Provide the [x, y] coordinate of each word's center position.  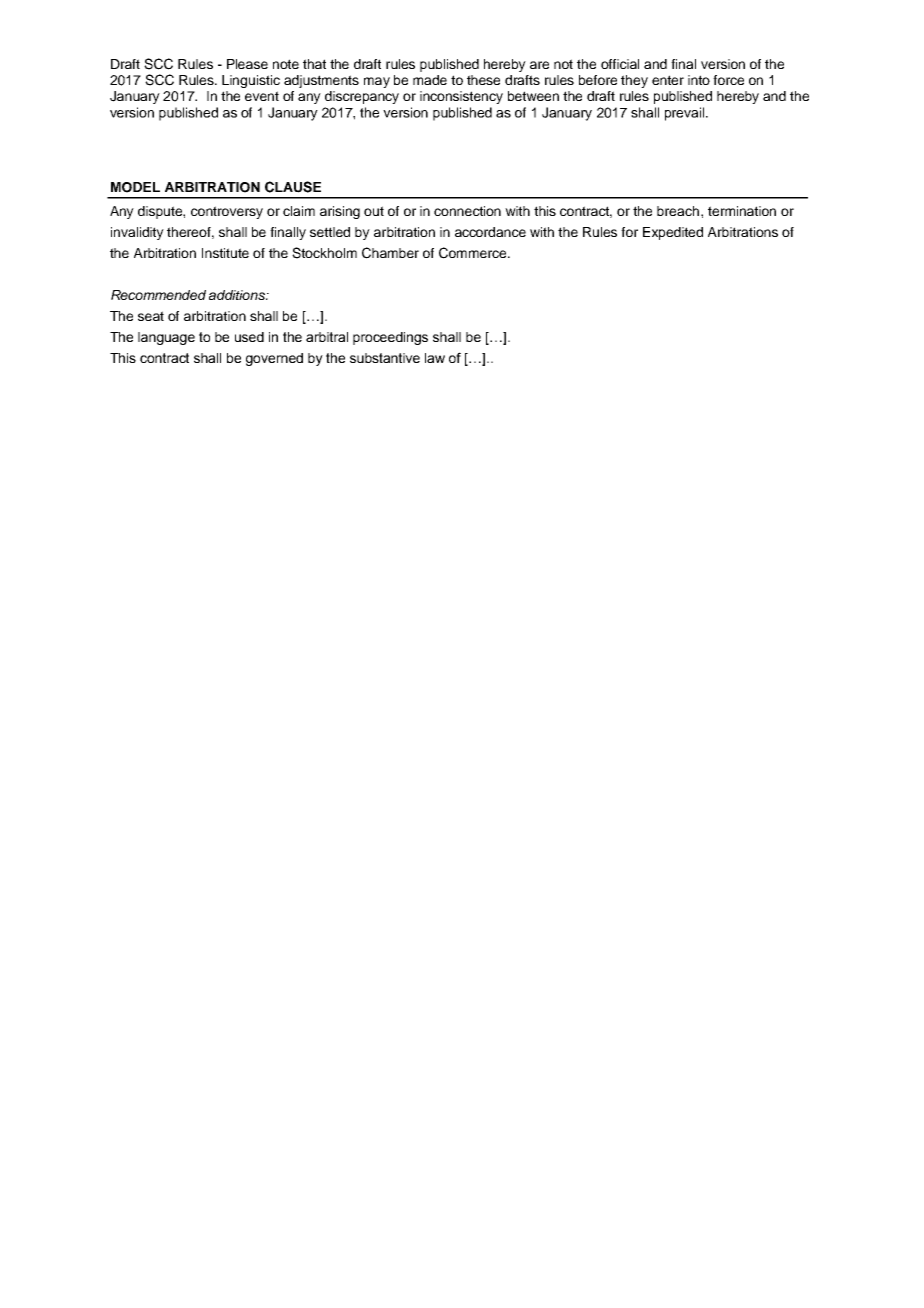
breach [678, 211]
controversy [227, 212]
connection [467, 211]
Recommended [158, 295]
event [262, 96]
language [166, 338]
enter [668, 80]
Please [247, 64]
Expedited [673, 233]
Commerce [474, 253]
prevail [686, 114]
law [435, 358]
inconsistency [461, 97]
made [430, 80]
